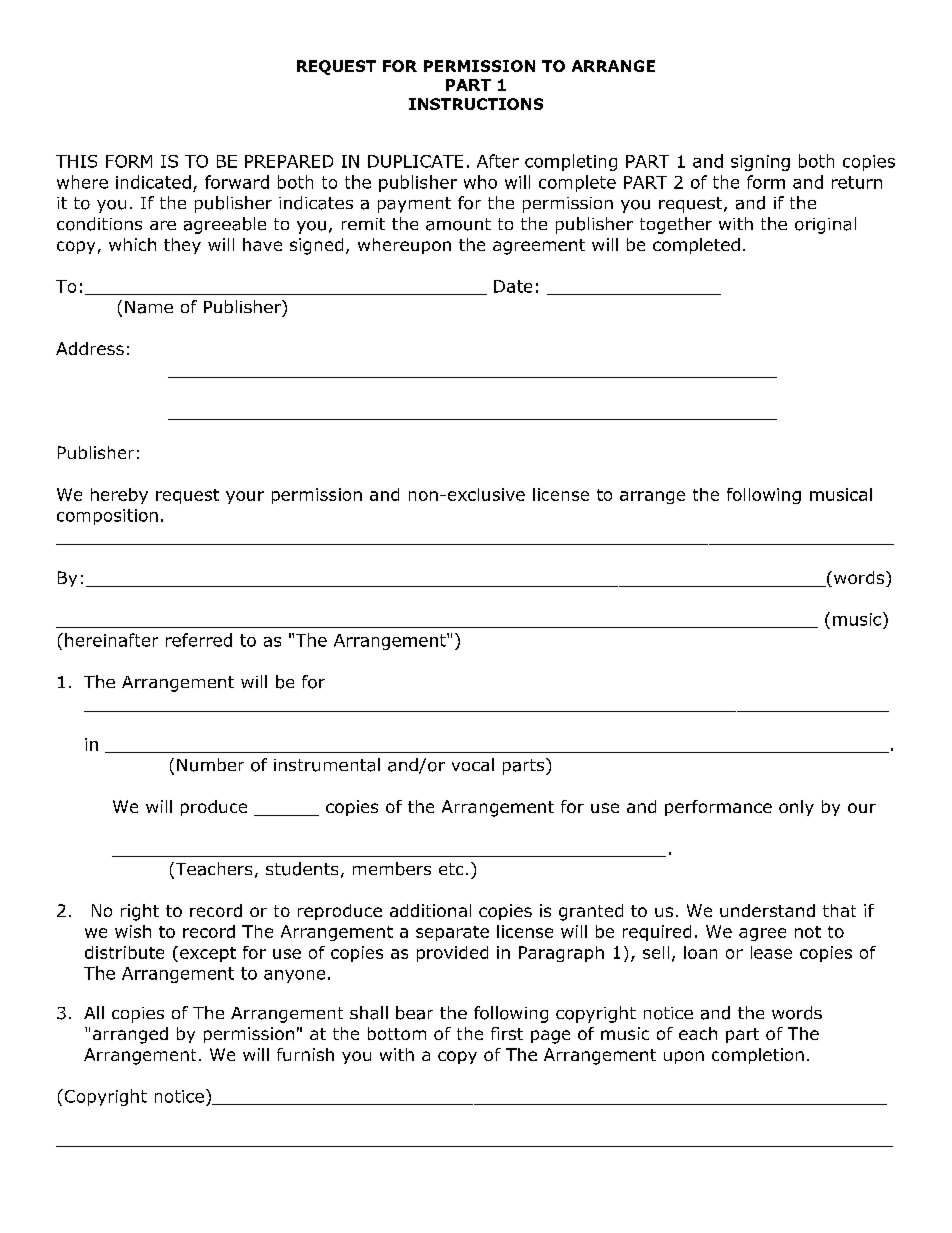  Describe the element at coordinates (245, 497) in the document. I see `your` at that location.
